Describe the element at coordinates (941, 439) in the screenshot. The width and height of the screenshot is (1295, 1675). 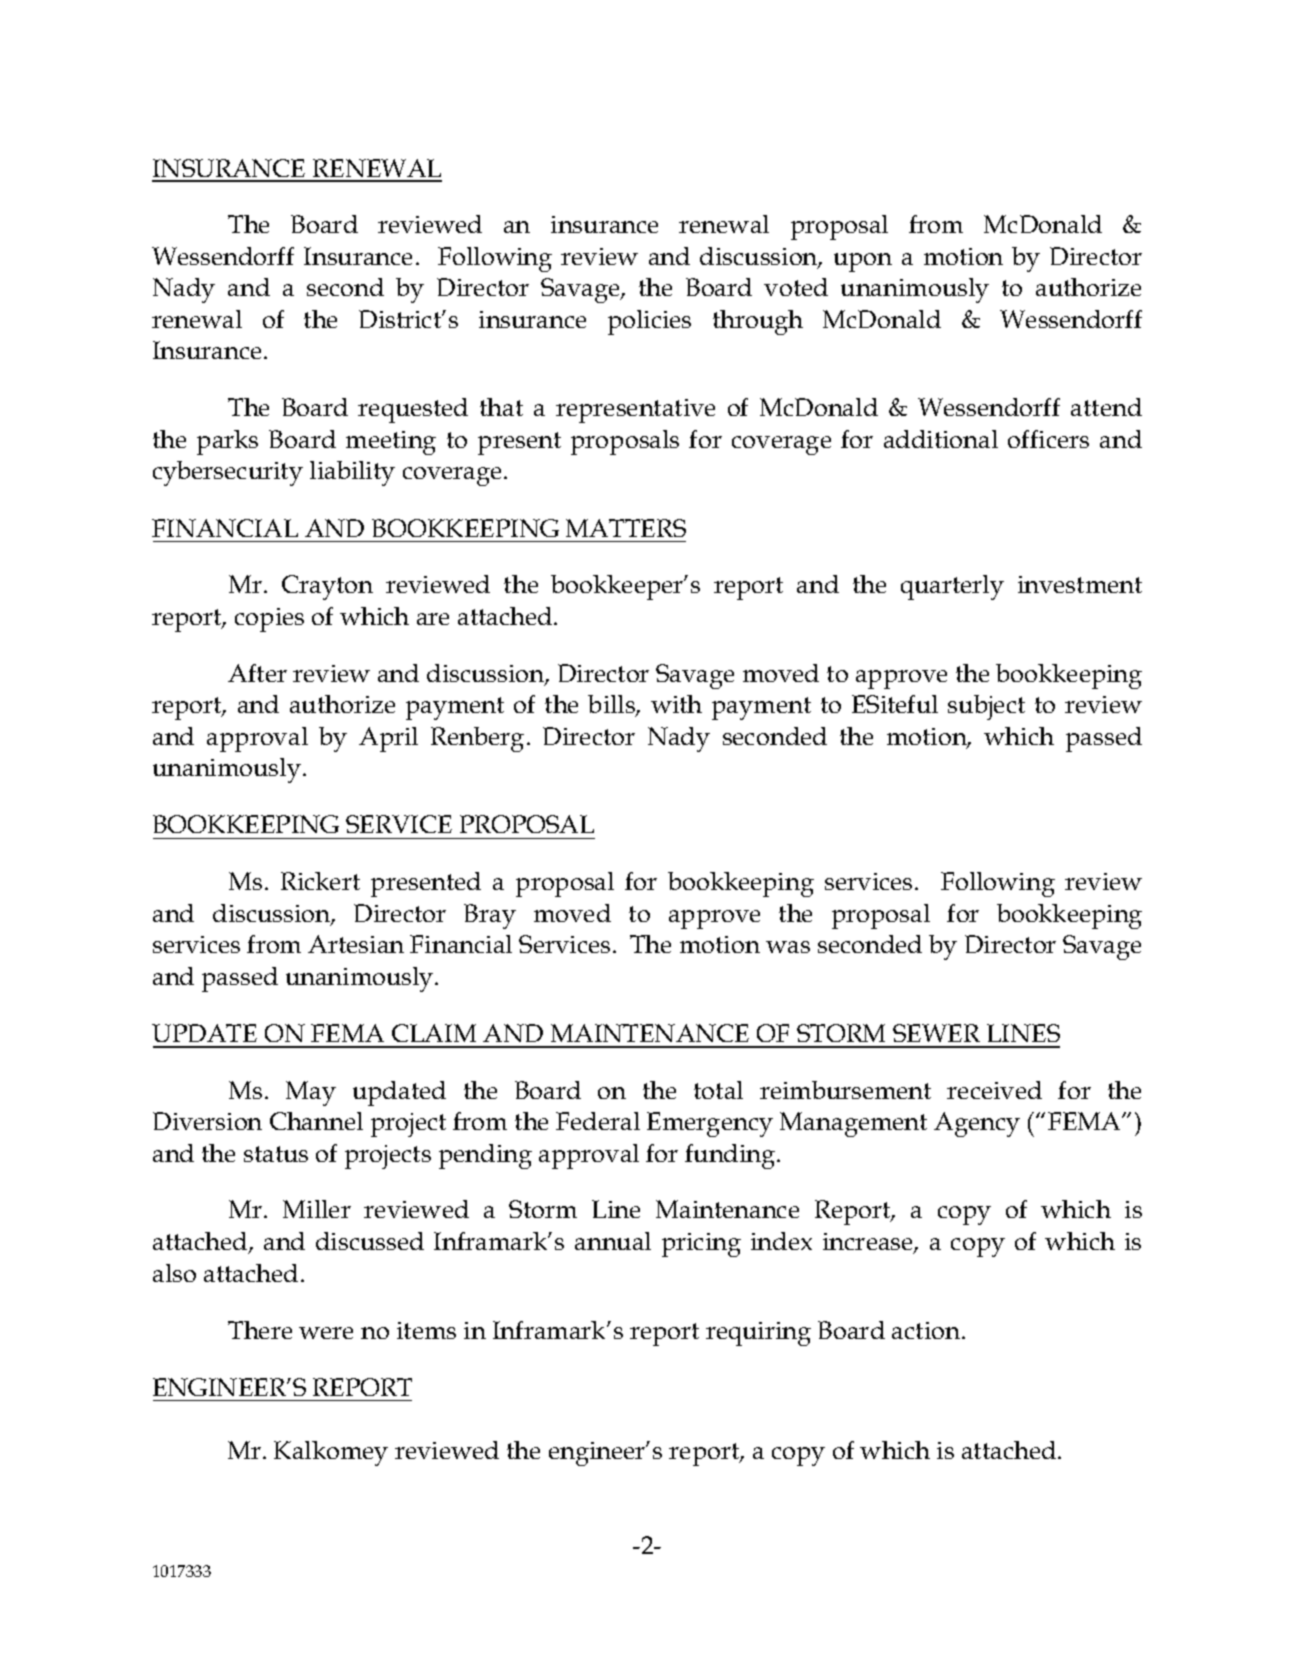
I see `additional` at that location.
